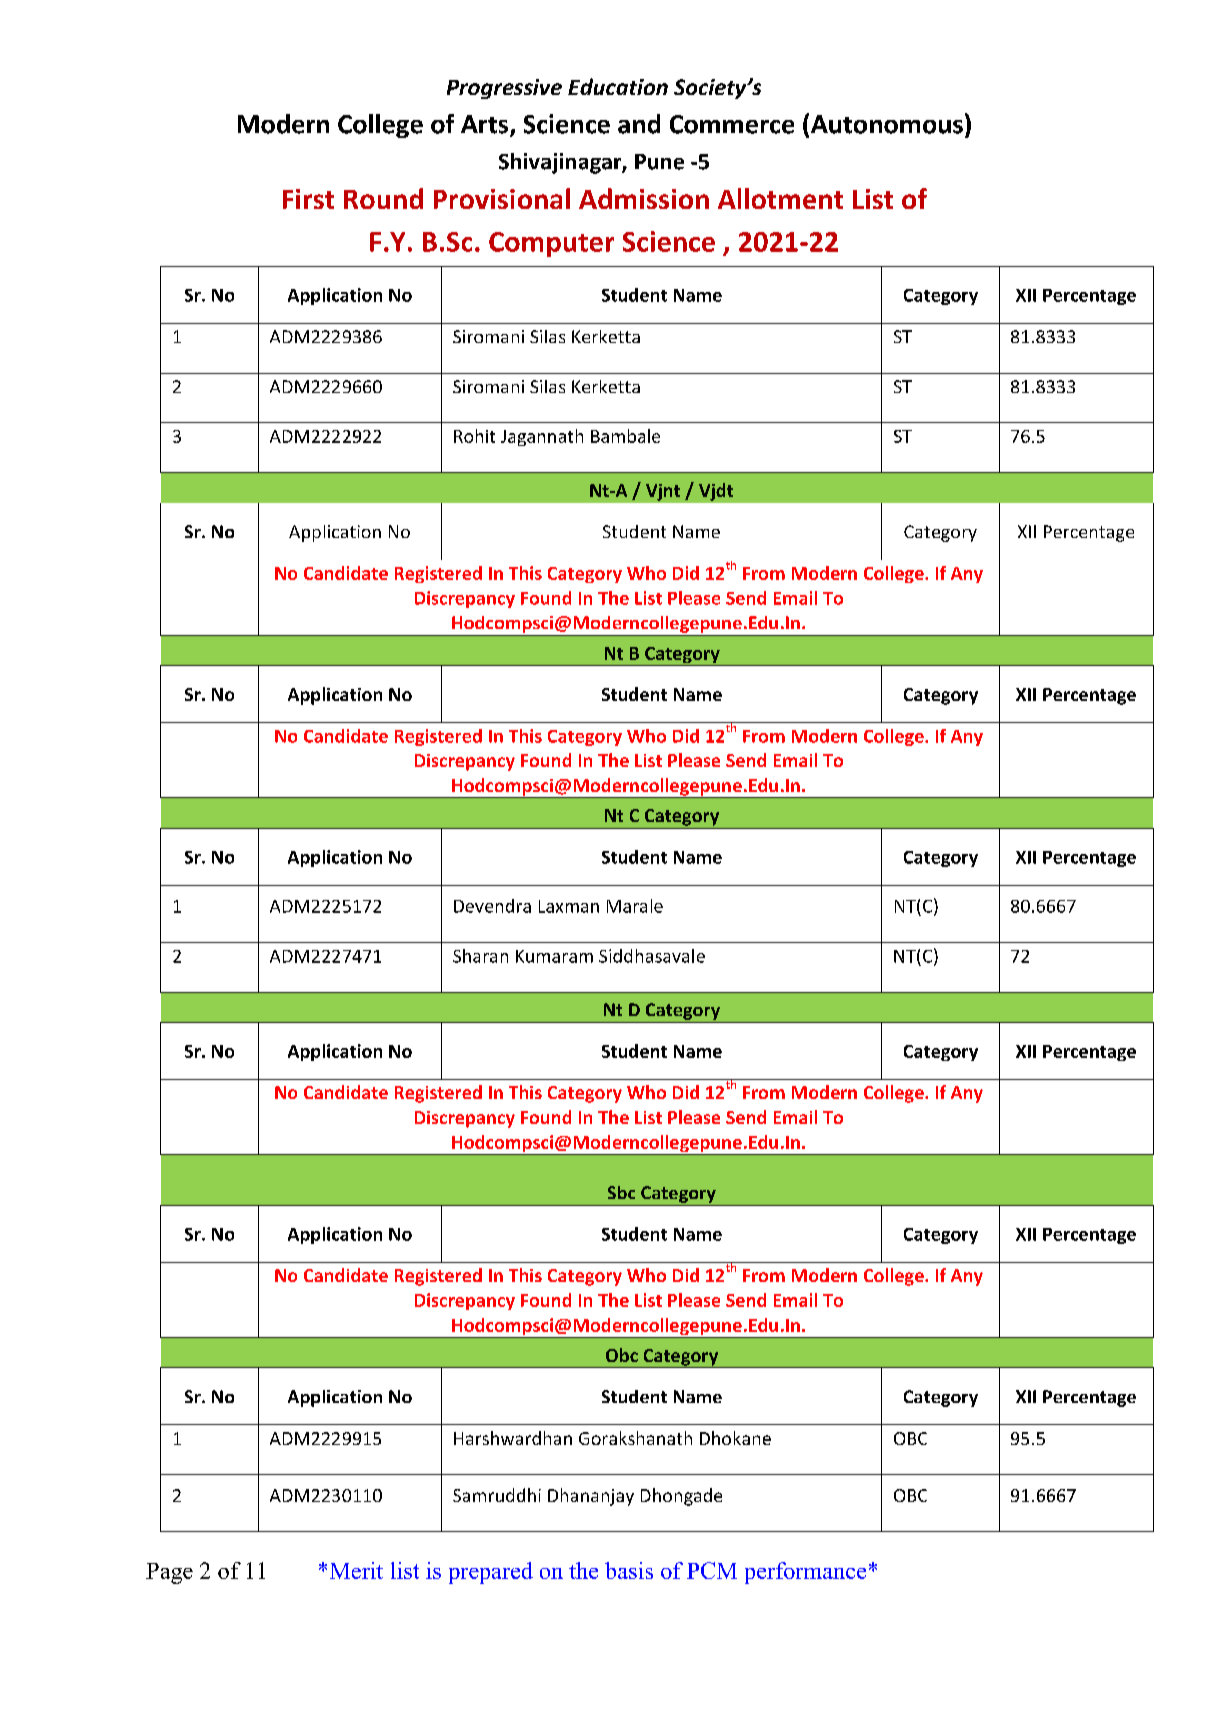 Image resolution: width=1208 pixels, height=1709 pixels. Describe the element at coordinates (712, 1570) in the screenshot. I see `PCM` at that location.
